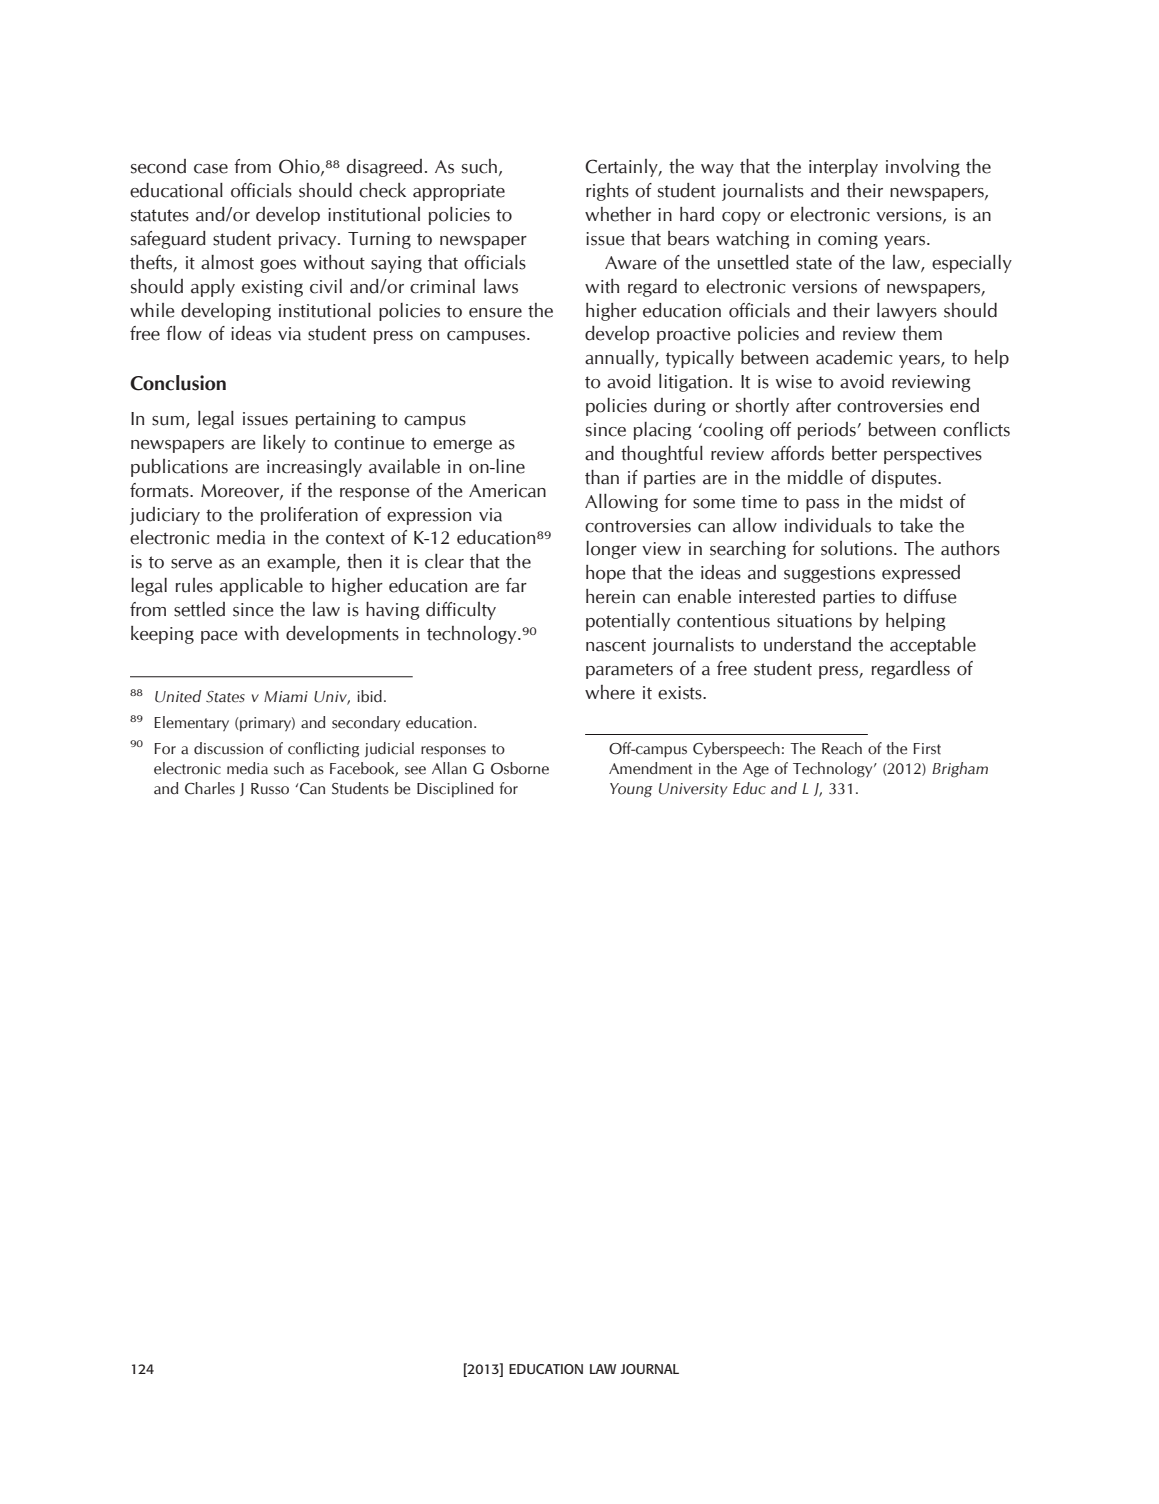 The height and width of the screenshot is (1504, 1159). What do you see at coordinates (211, 169) in the screenshot?
I see `case` at bounding box center [211, 169].
